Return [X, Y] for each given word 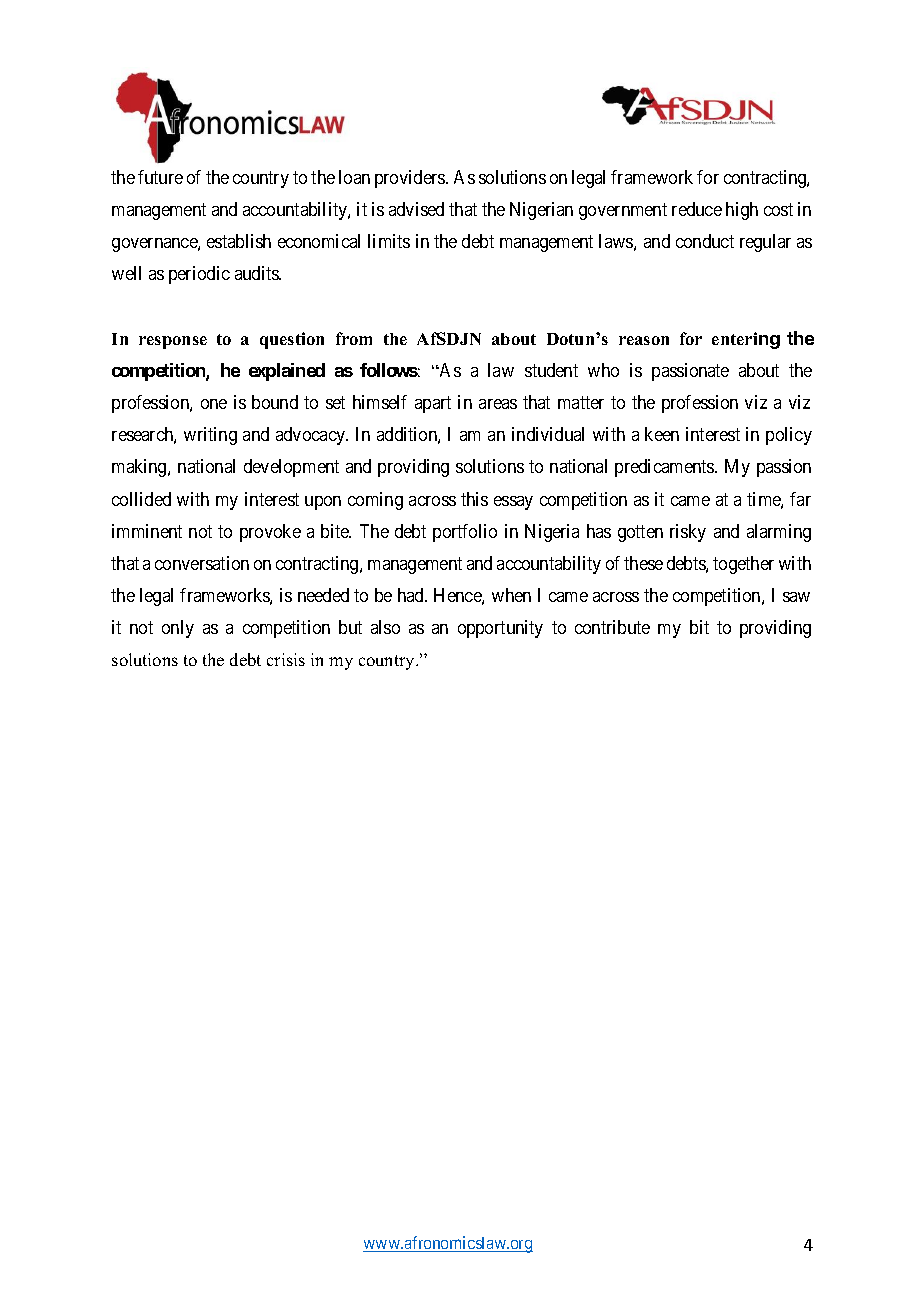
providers [411, 179]
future [160, 177]
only [178, 629]
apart [433, 404]
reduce [697, 209]
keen [662, 434]
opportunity [500, 629]
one [214, 404]
